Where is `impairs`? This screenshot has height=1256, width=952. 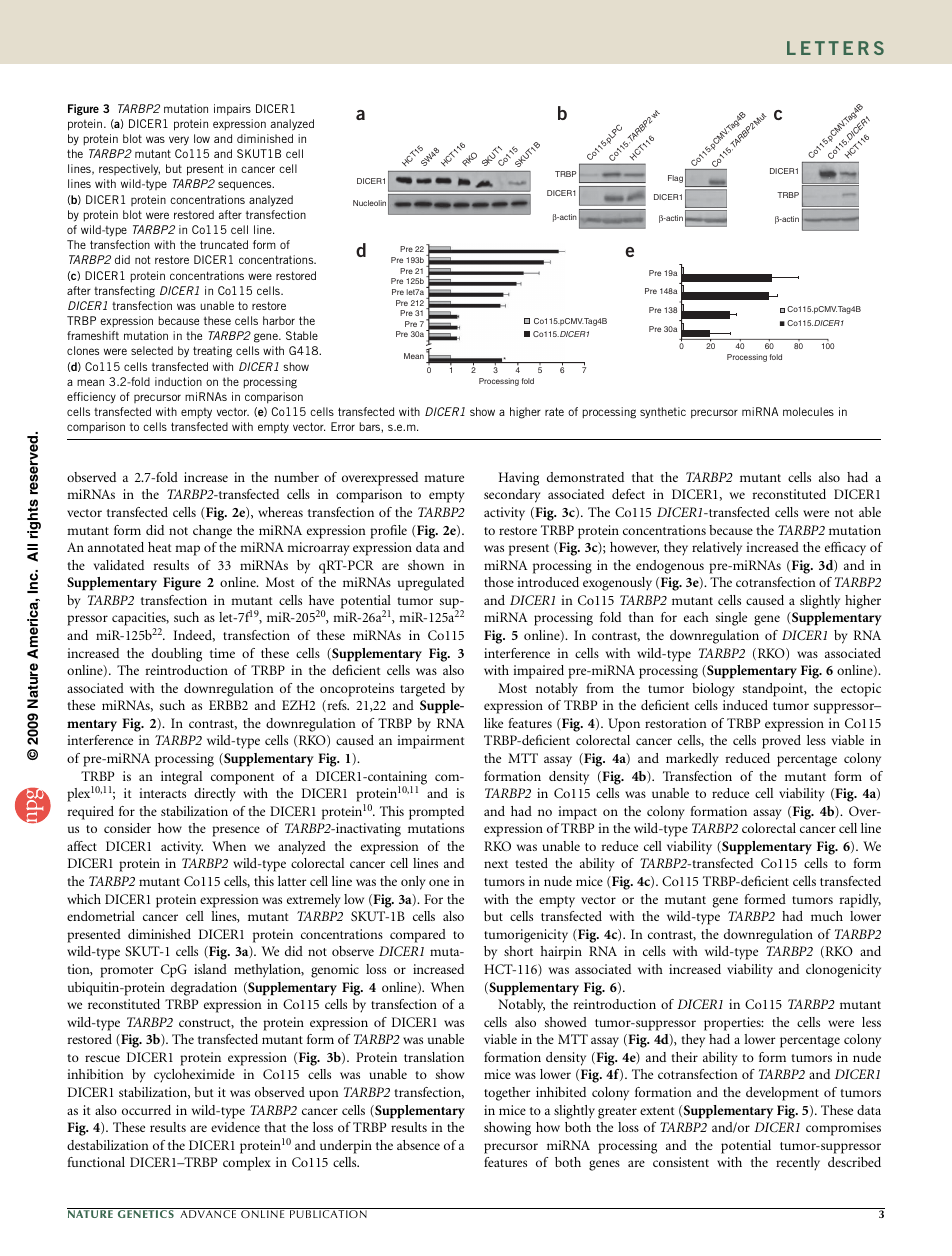 impairs is located at coordinates (232, 110).
